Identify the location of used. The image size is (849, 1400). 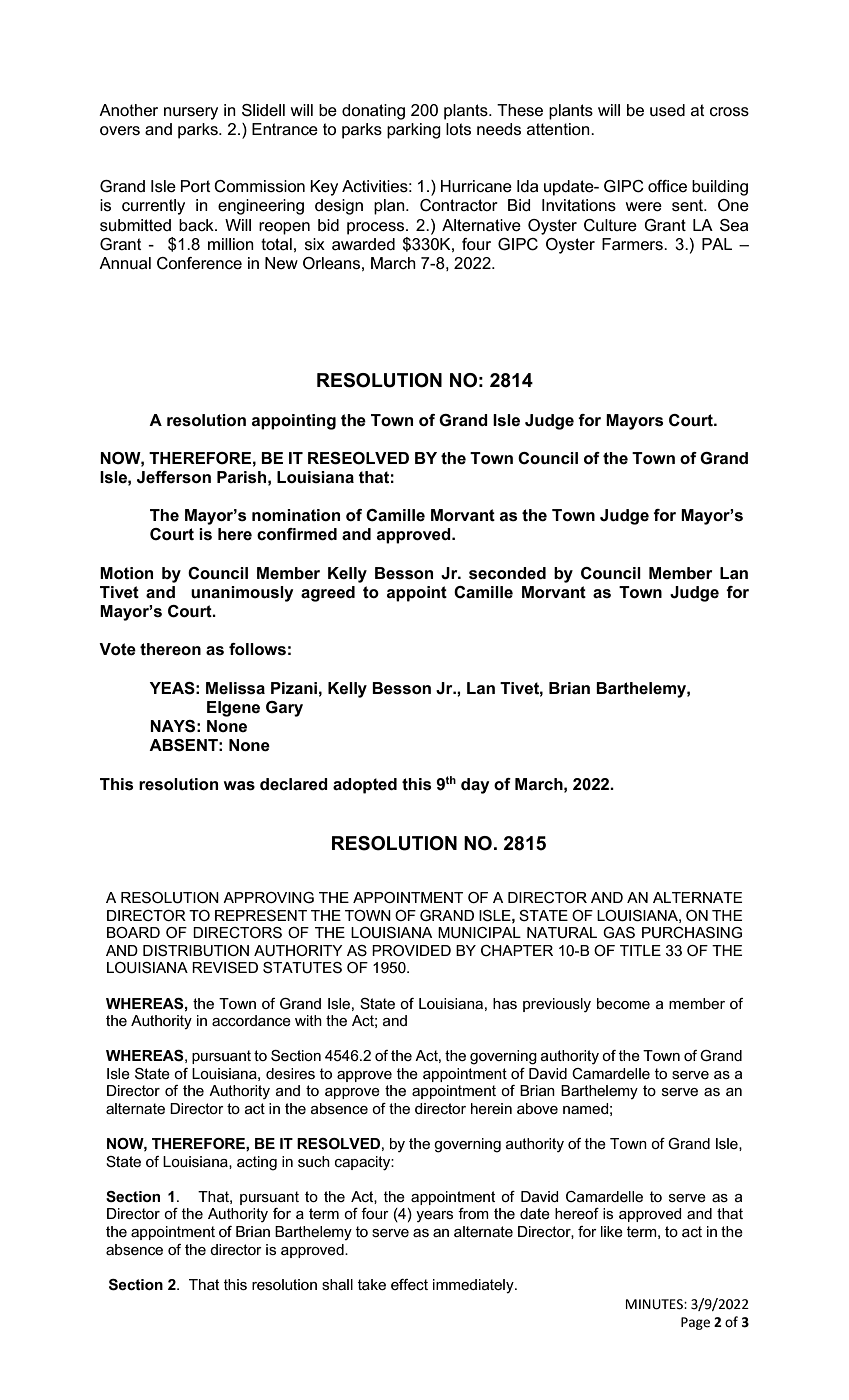
(667, 110).
